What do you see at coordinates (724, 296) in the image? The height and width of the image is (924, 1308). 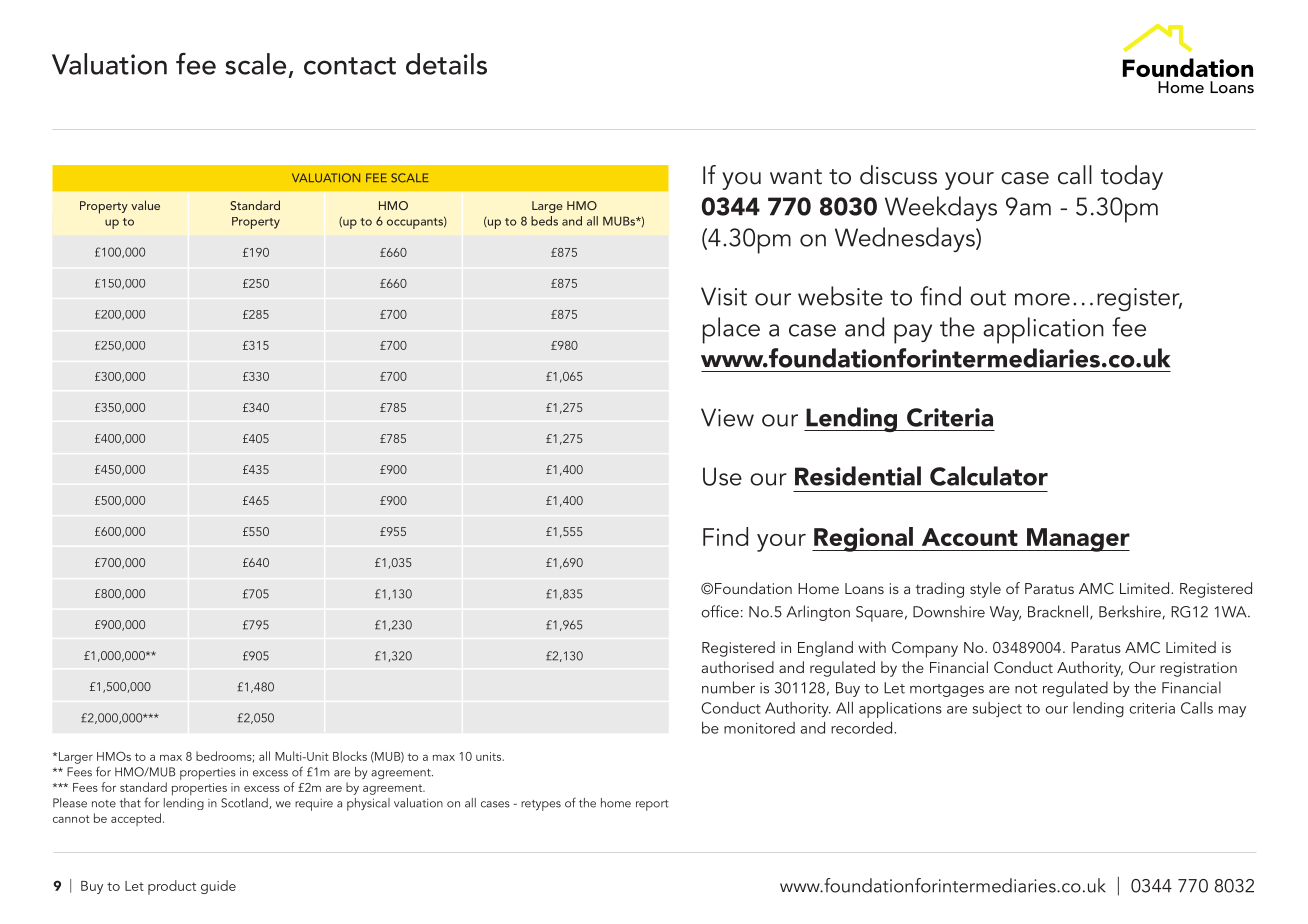 I see `Visit` at bounding box center [724, 296].
